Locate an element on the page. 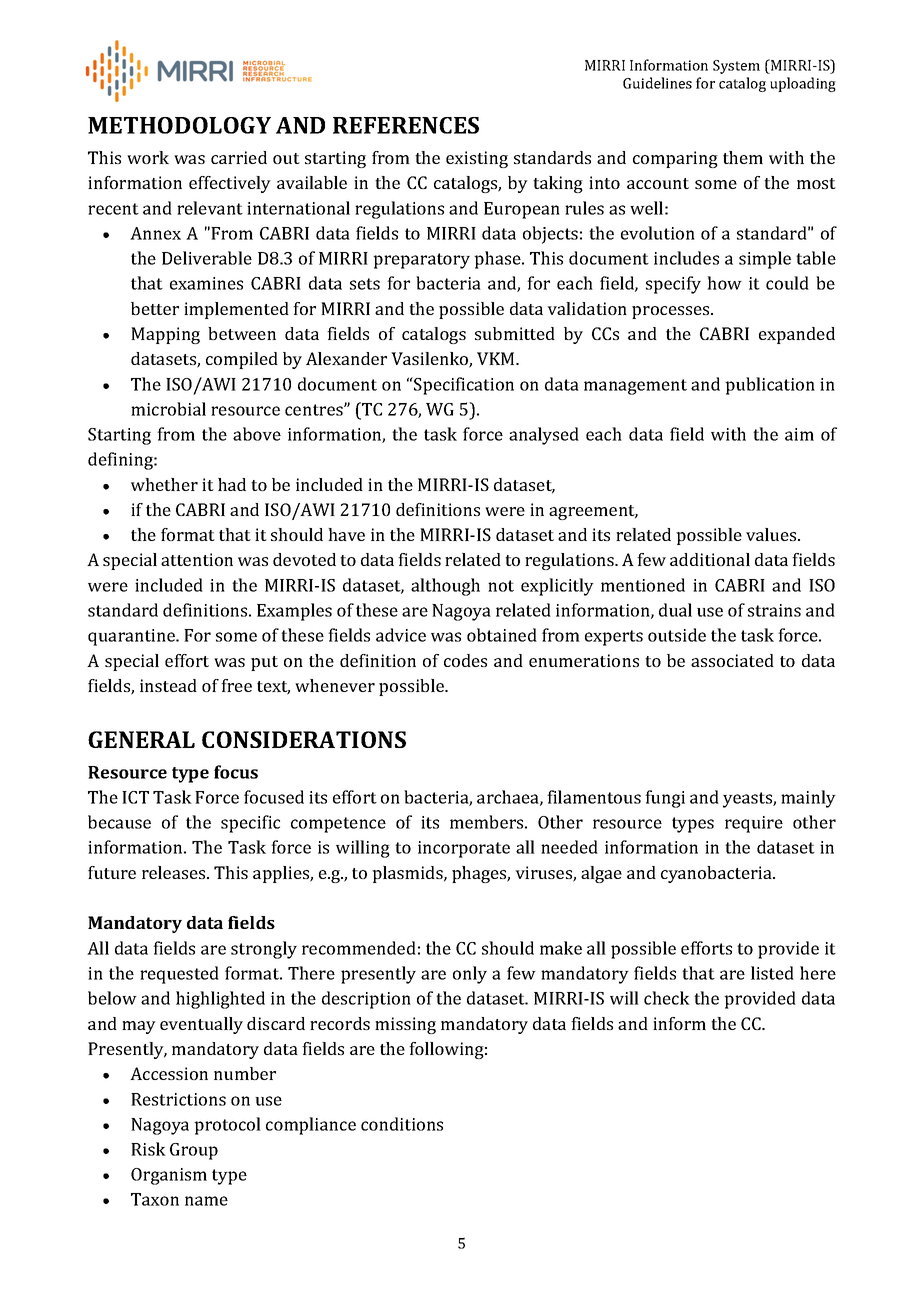 The height and width of the document is (1308, 924). System is located at coordinates (736, 67).
